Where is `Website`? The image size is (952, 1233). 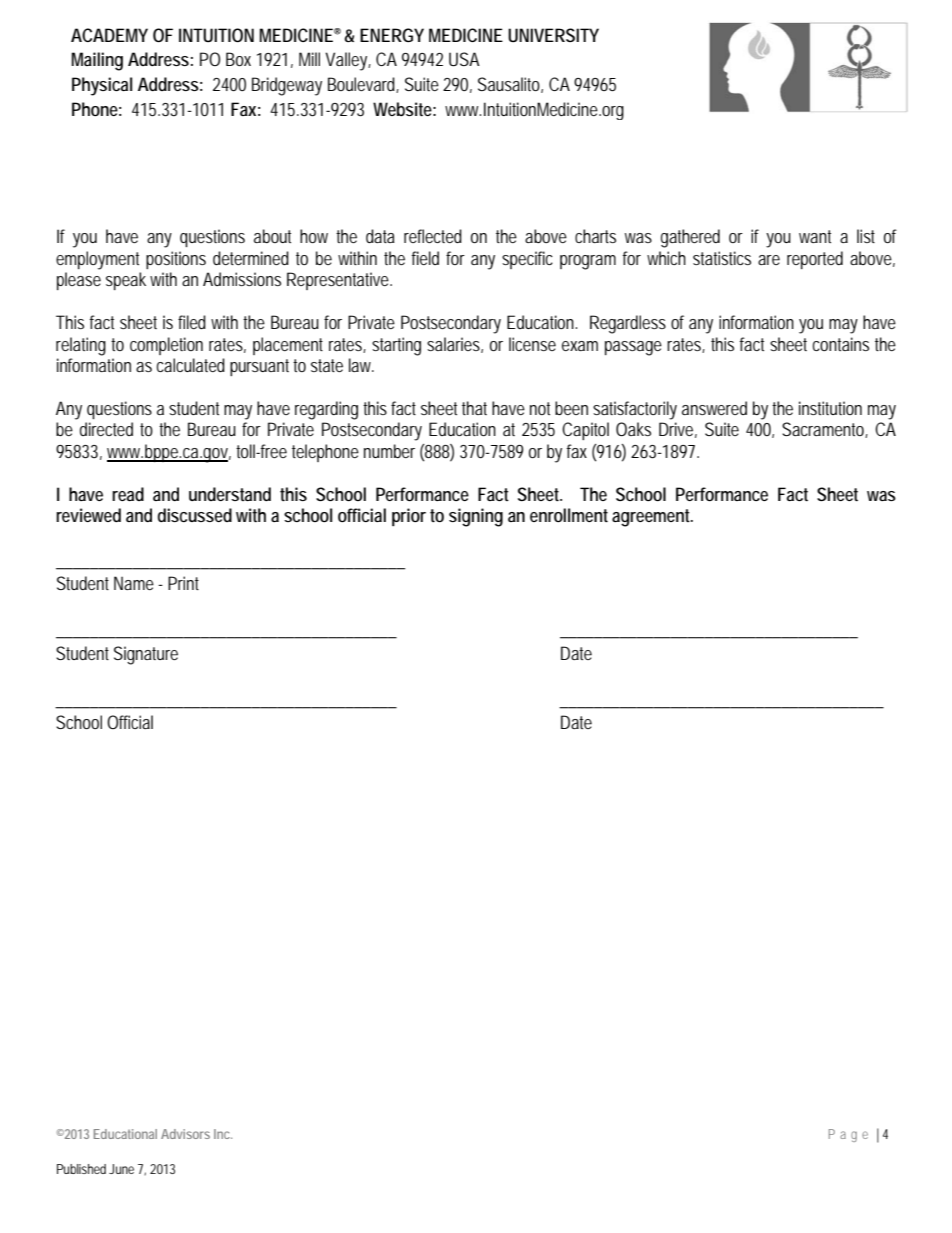
Website is located at coordinates (404, 109).
